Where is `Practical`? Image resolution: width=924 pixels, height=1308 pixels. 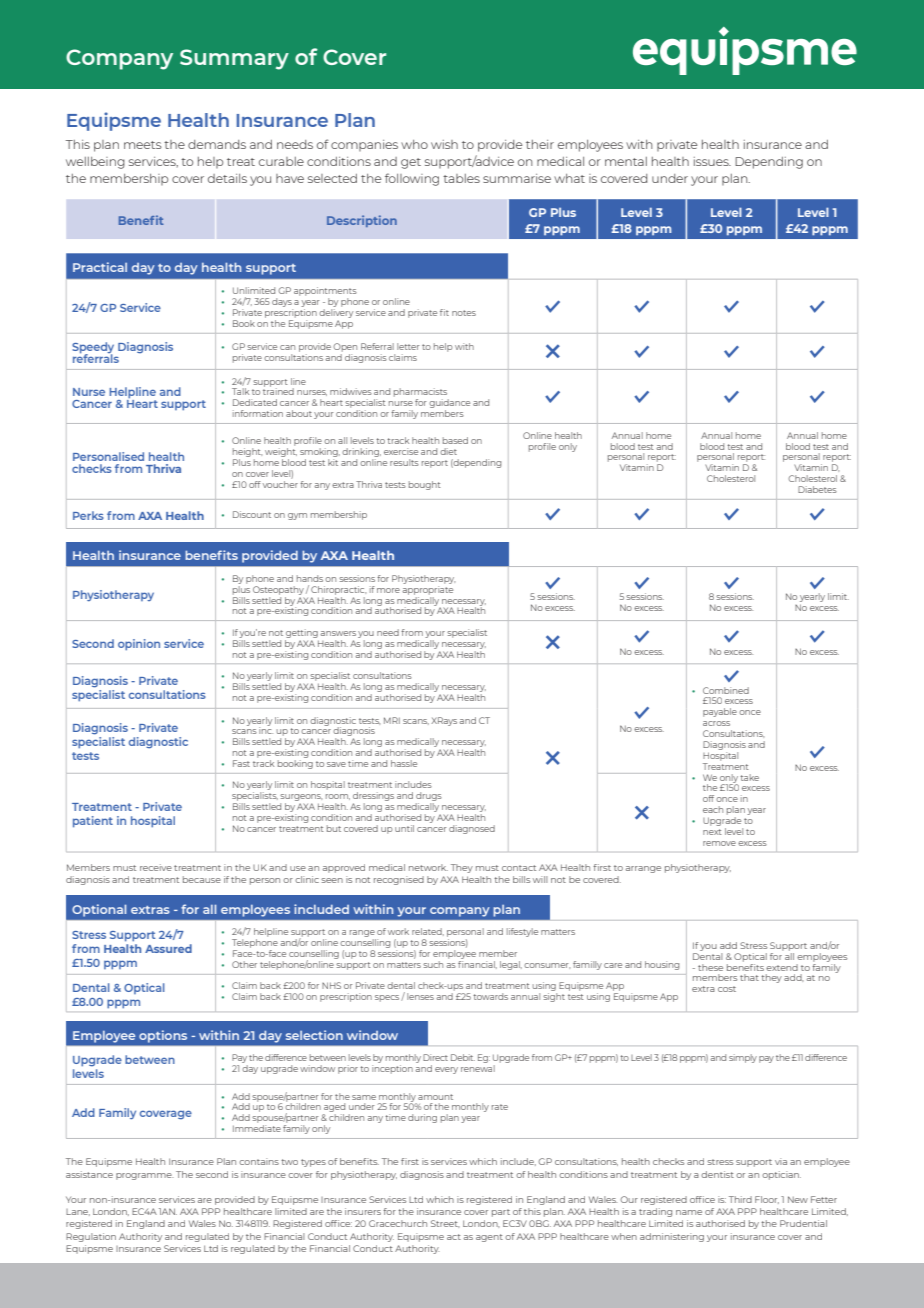
Practical is located at coordinates (100, 267).
